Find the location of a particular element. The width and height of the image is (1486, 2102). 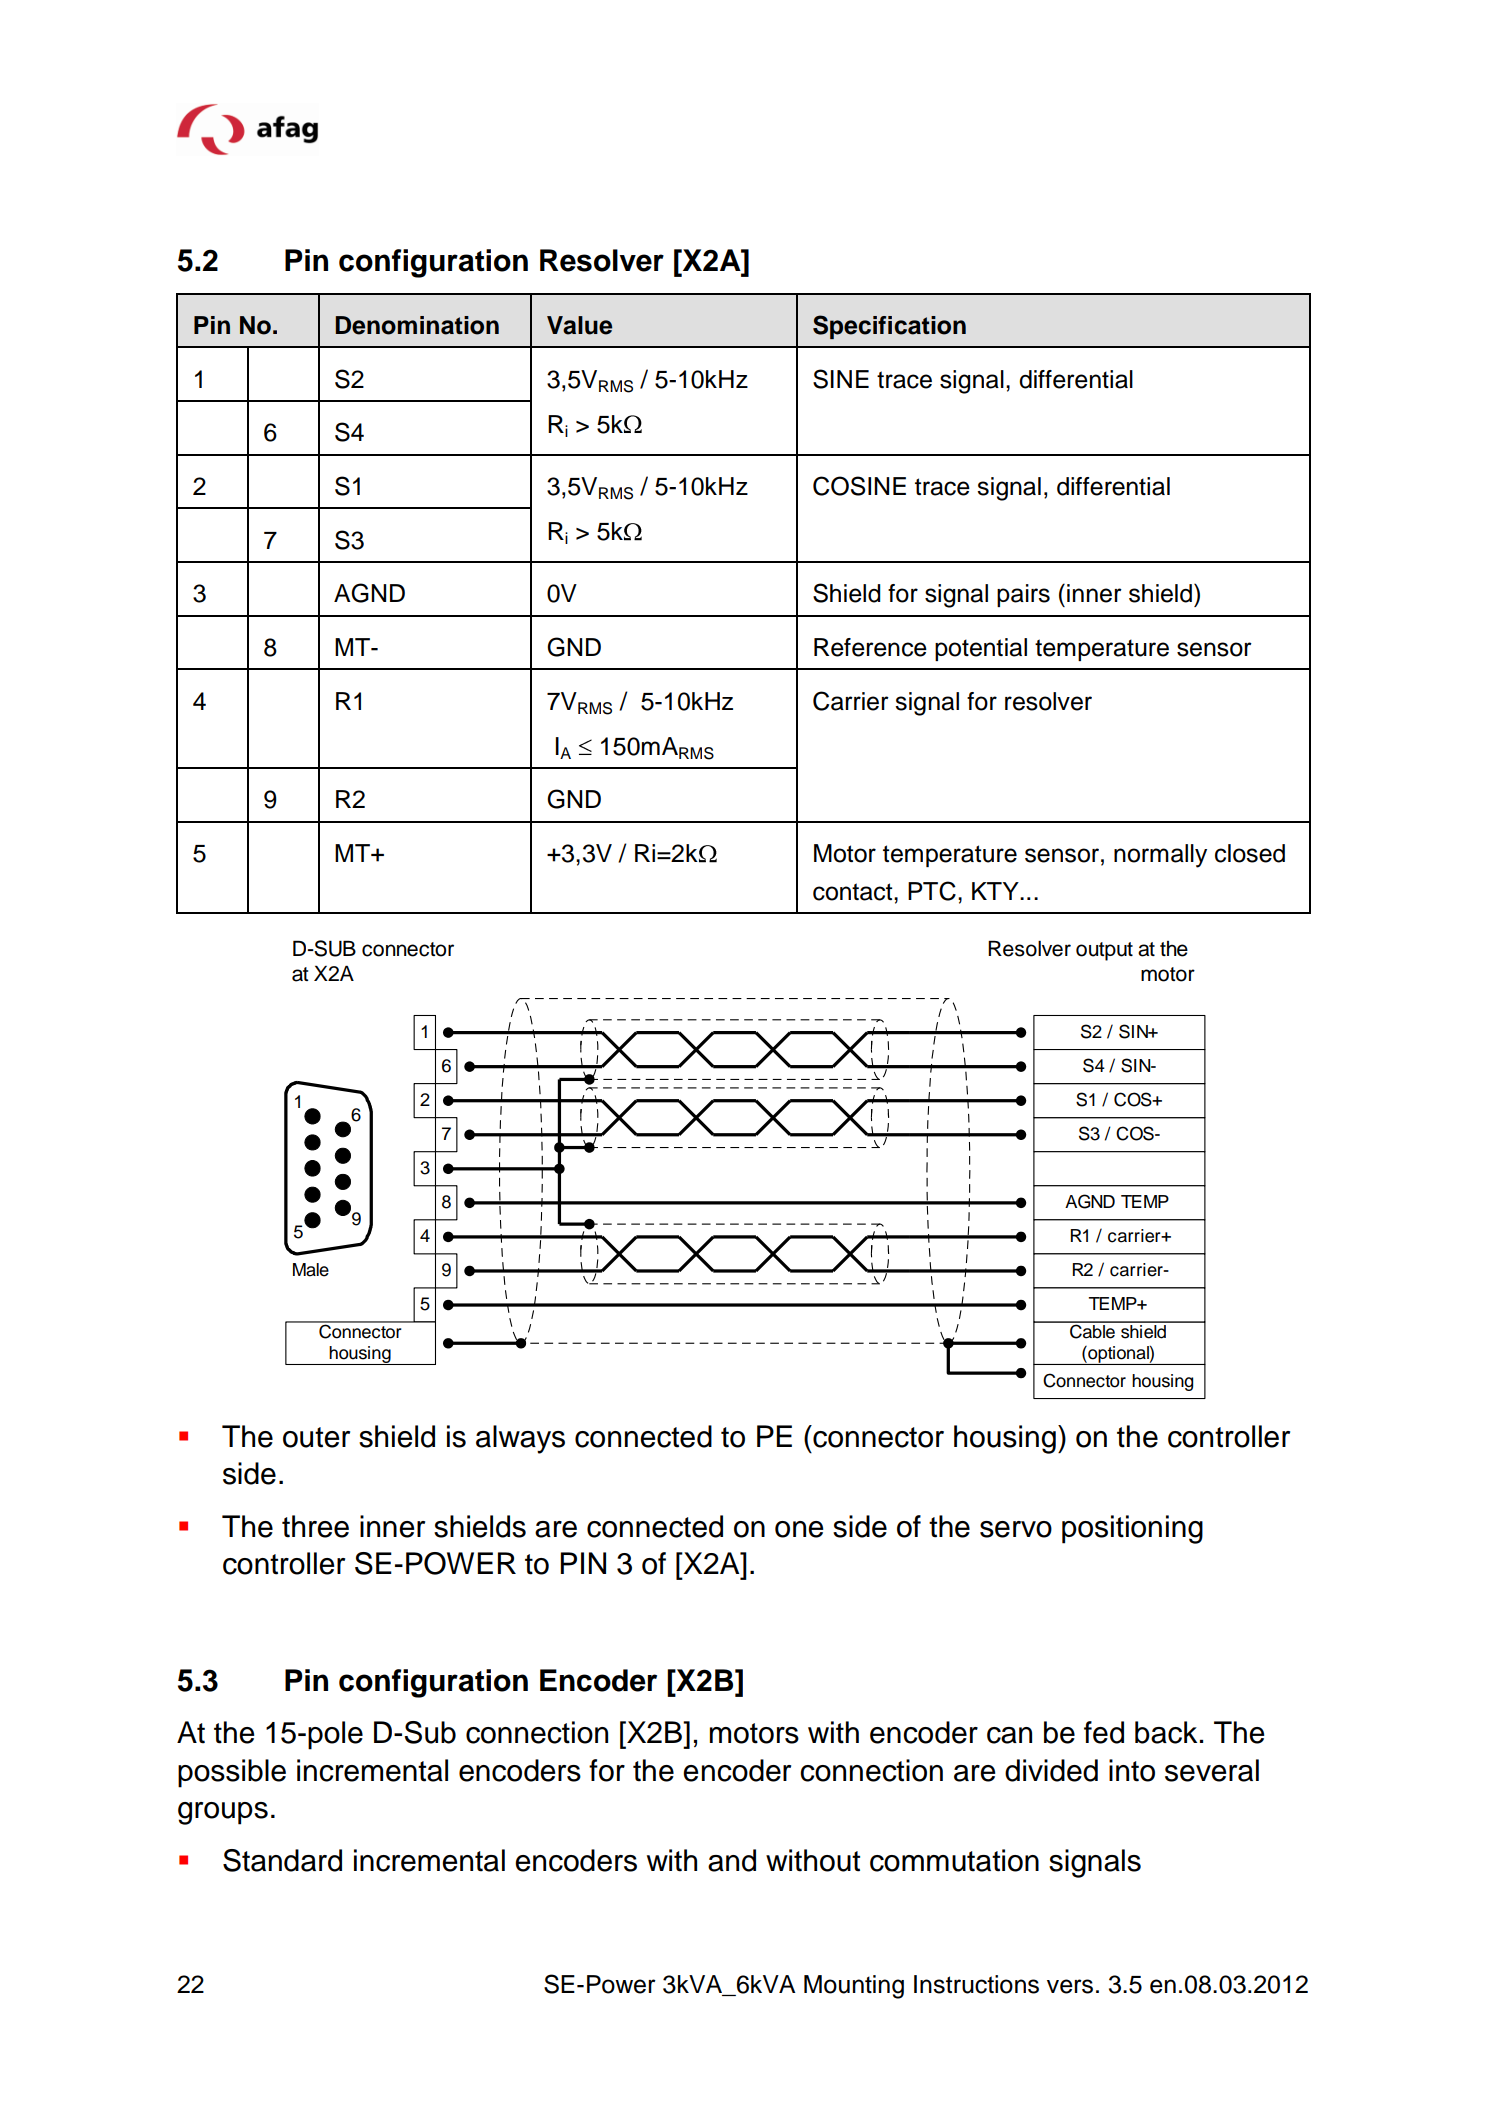

Specification is located at coordinates (889, 327).
